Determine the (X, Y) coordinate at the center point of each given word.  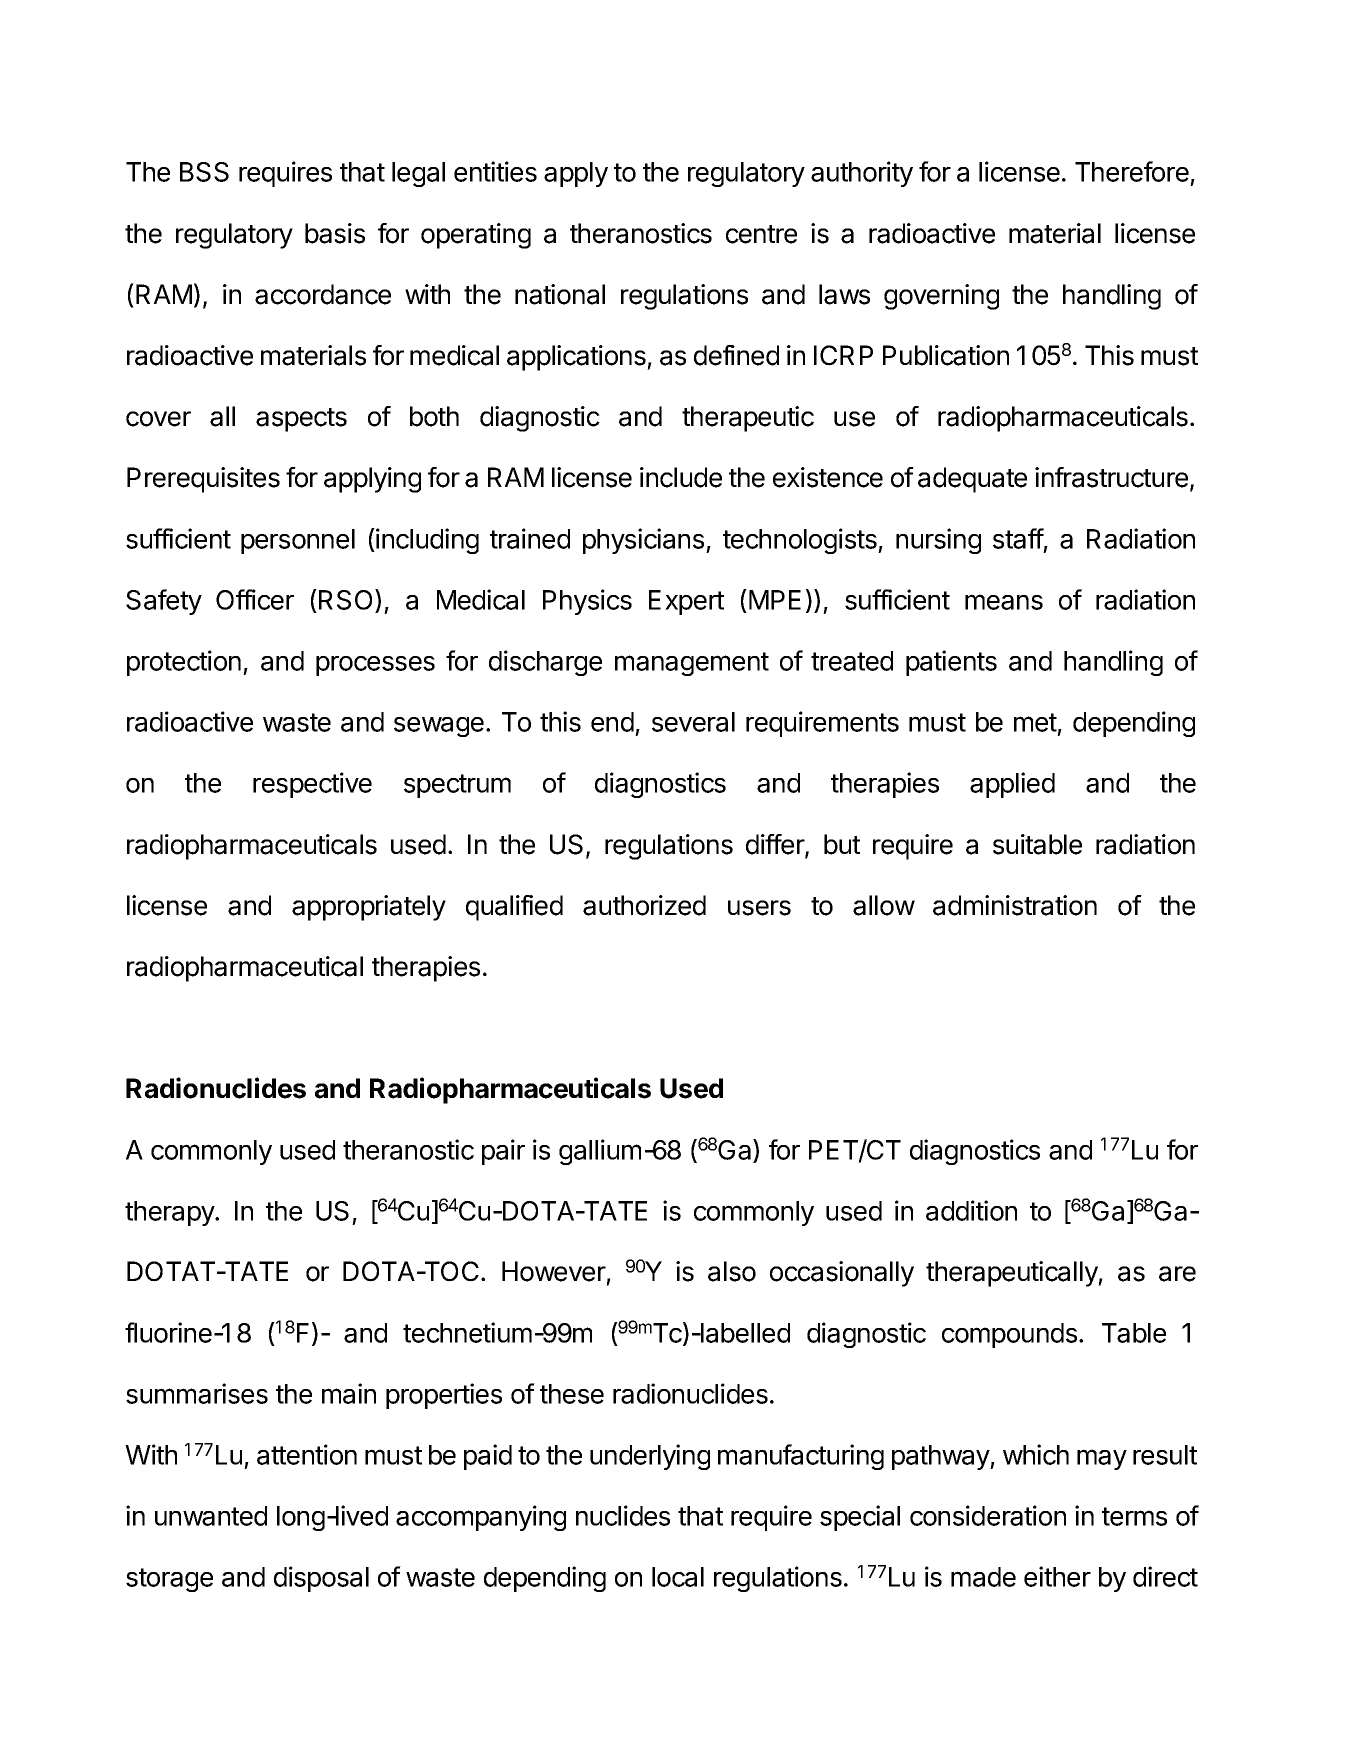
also (732, 1271)
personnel (298, 541)
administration (1015, 905)
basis (335, 233)
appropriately (369, 908)
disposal (321, 1579)
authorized (644, 905)
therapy (170, 1213)
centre (761, 234)
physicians (645, 541)
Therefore (1132, 171)
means (1004, 602)
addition (971, 1210)
